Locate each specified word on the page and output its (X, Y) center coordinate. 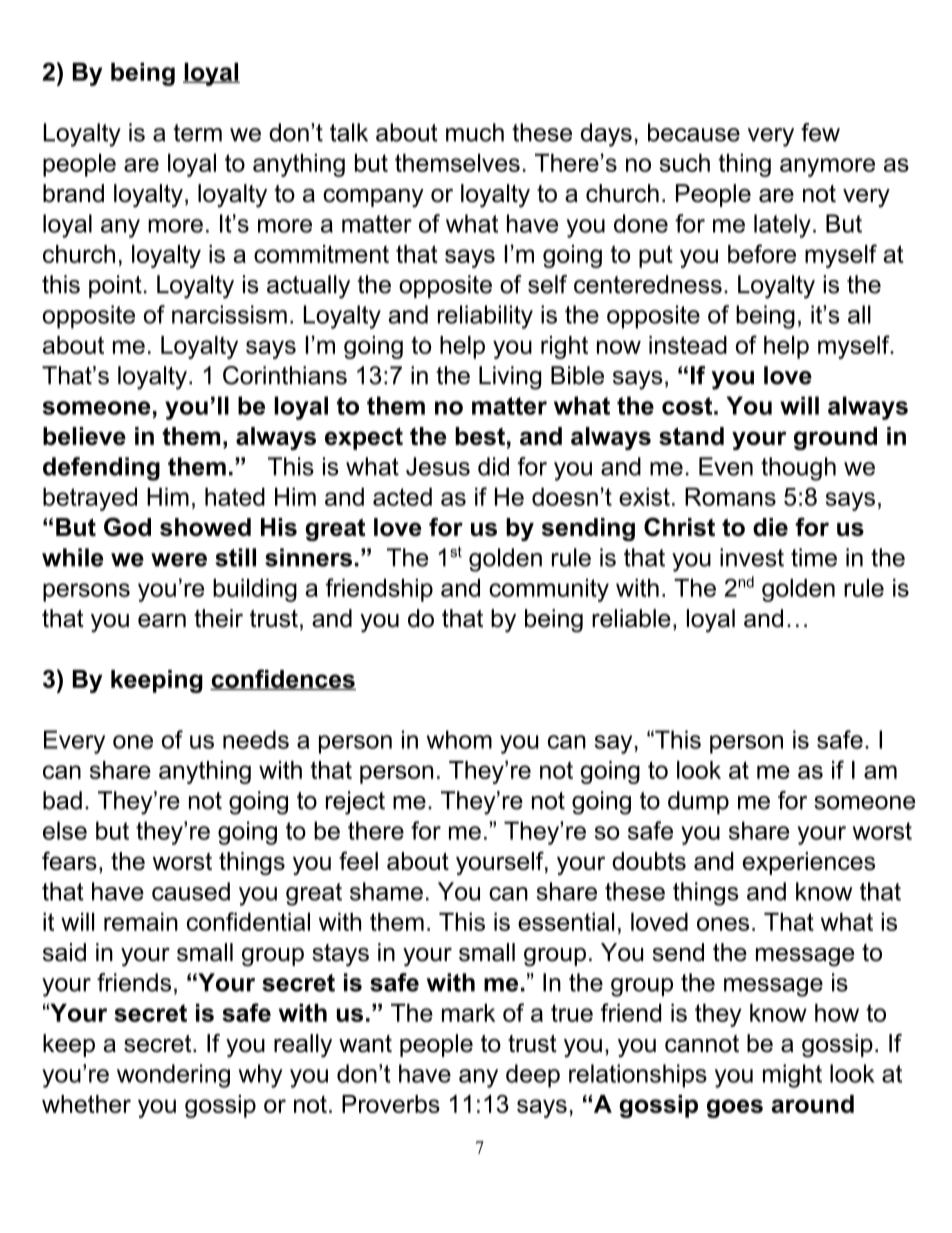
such (685, 162)
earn (162, 620)
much (475, 132)
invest (752, 557)
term (198, 133)
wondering (173, 1076)
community (549, 590)
